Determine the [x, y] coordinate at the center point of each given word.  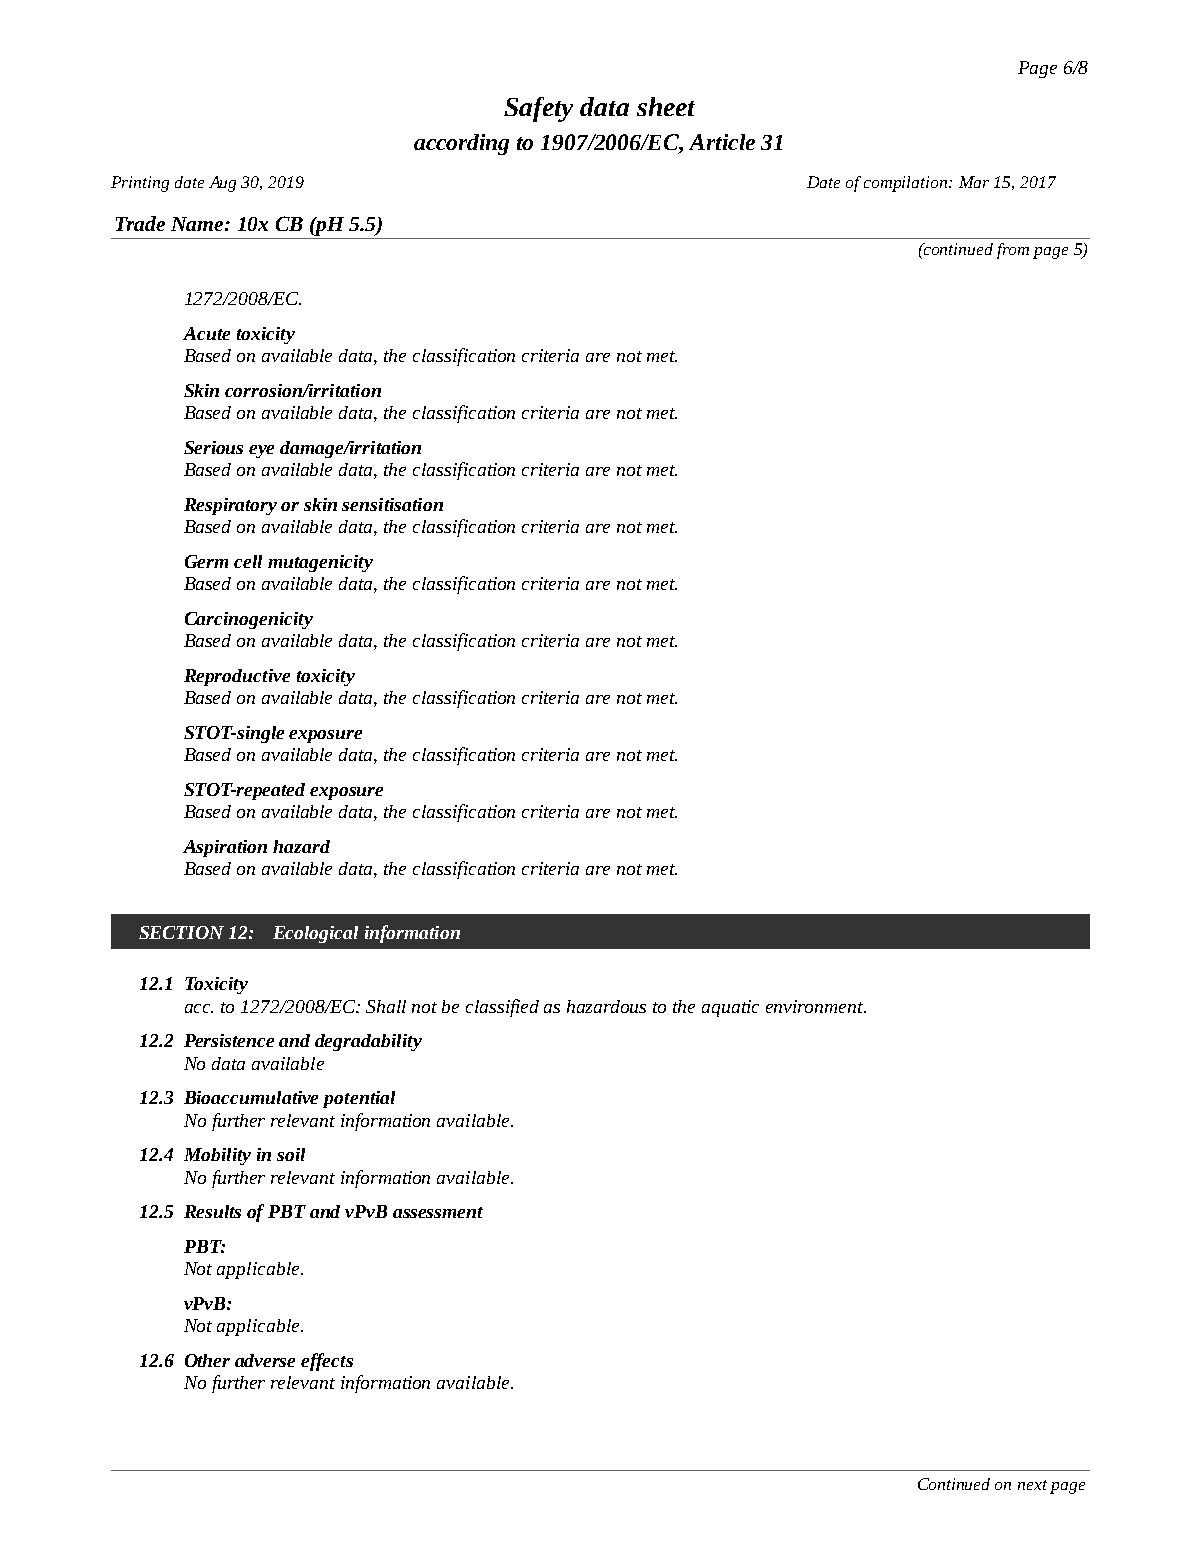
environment [815, 1006]
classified [502, 1008]
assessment [438, 1212]
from [1013, 251]
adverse [265, 1360]
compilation [907, 184]
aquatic [730, 1008]
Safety [538, 109]
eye [261, 451]
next [1032, 1485]
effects [327, 1362]
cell [248, 561]
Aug [222, 184]
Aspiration [225, 848]
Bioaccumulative [251, 1097]
